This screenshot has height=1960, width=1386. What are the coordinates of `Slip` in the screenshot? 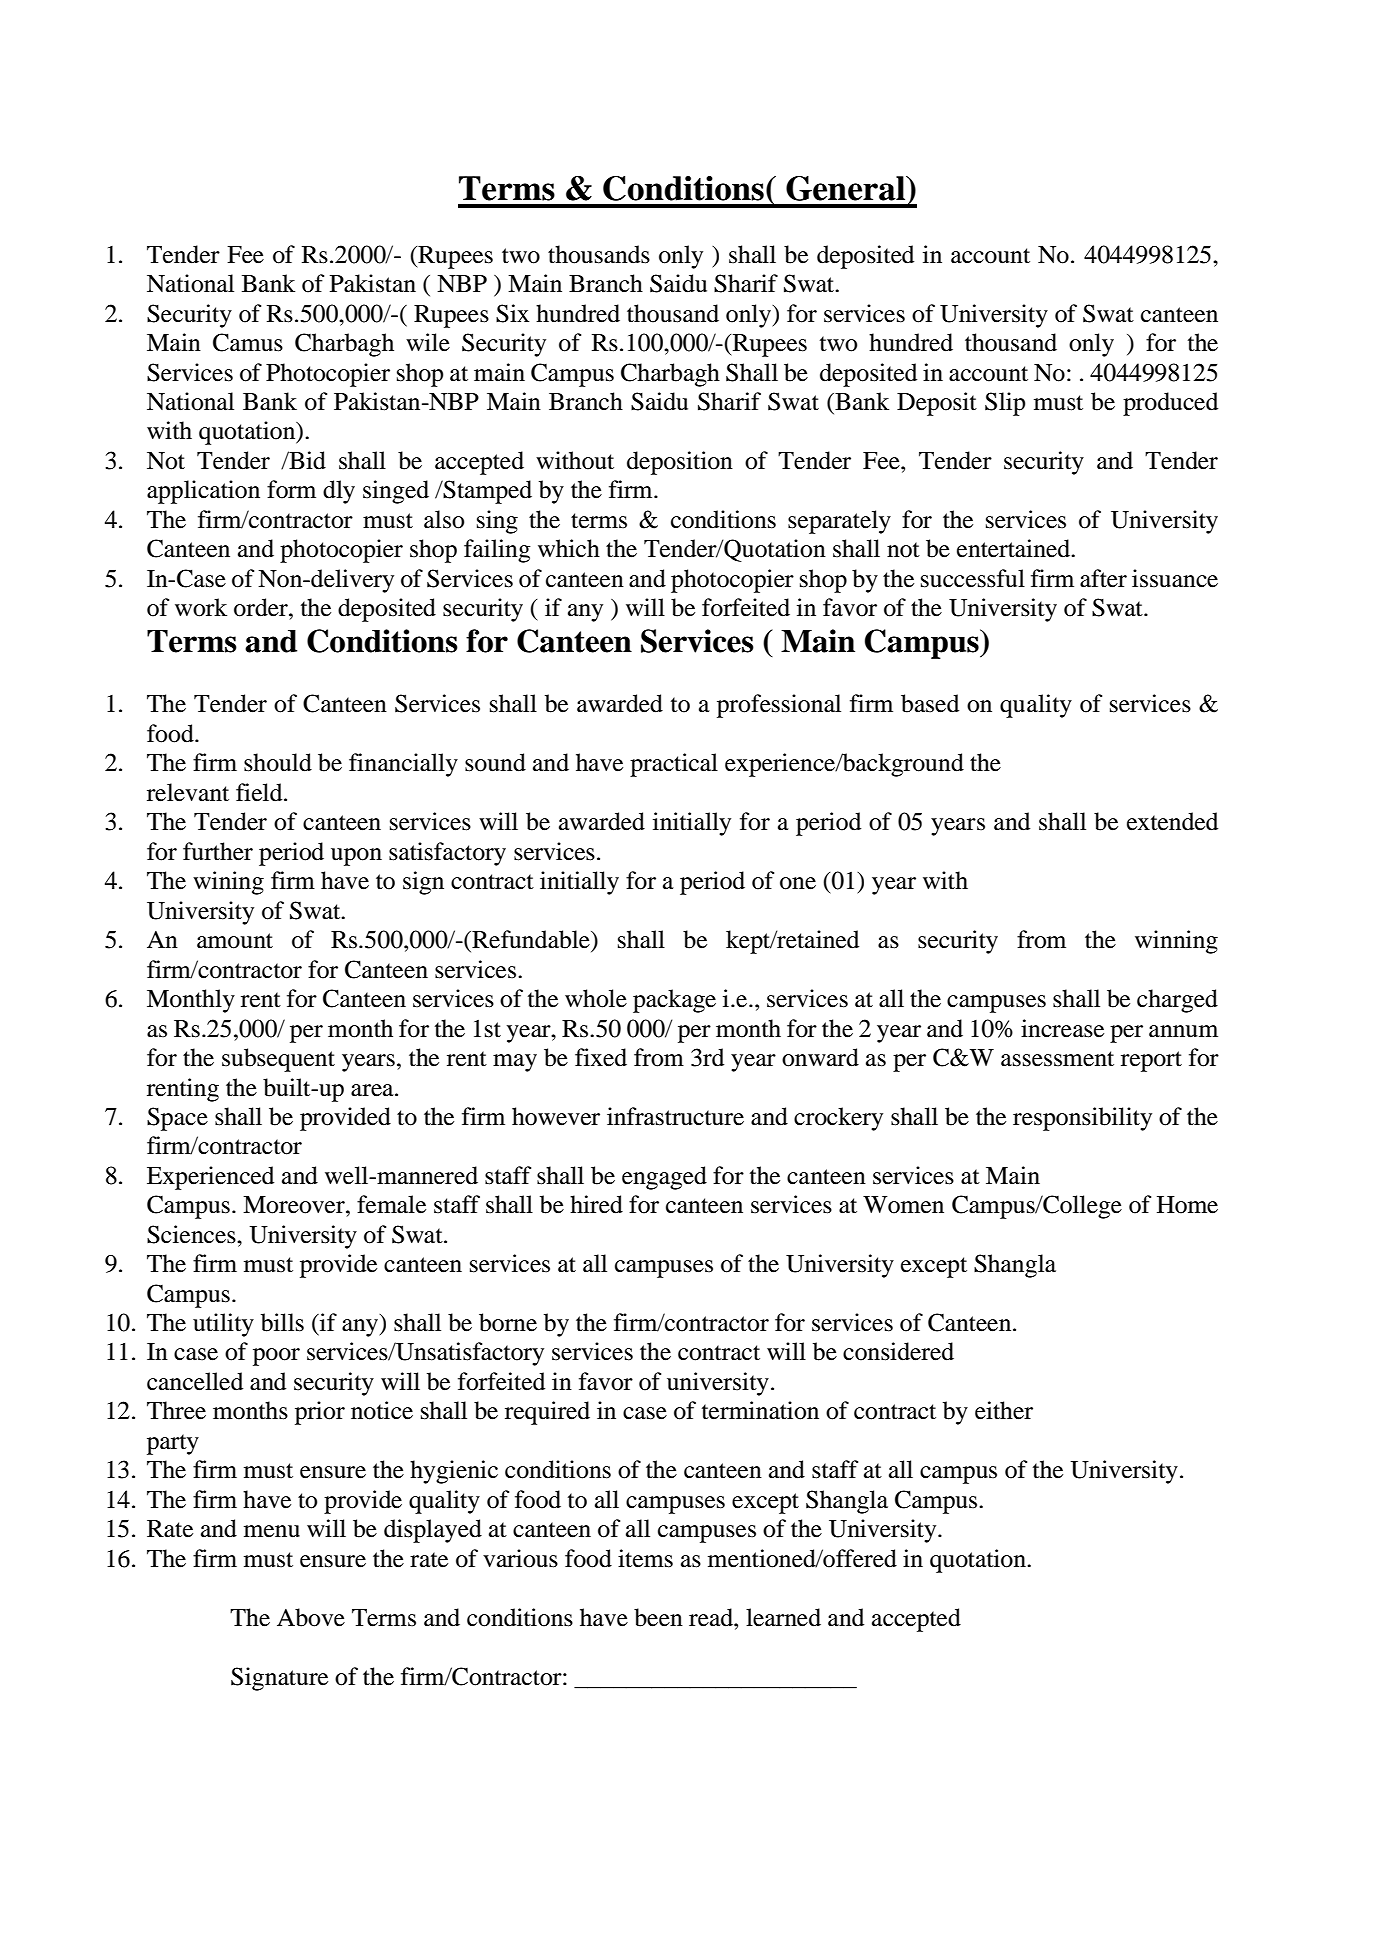 It's located at (1005, 404).
